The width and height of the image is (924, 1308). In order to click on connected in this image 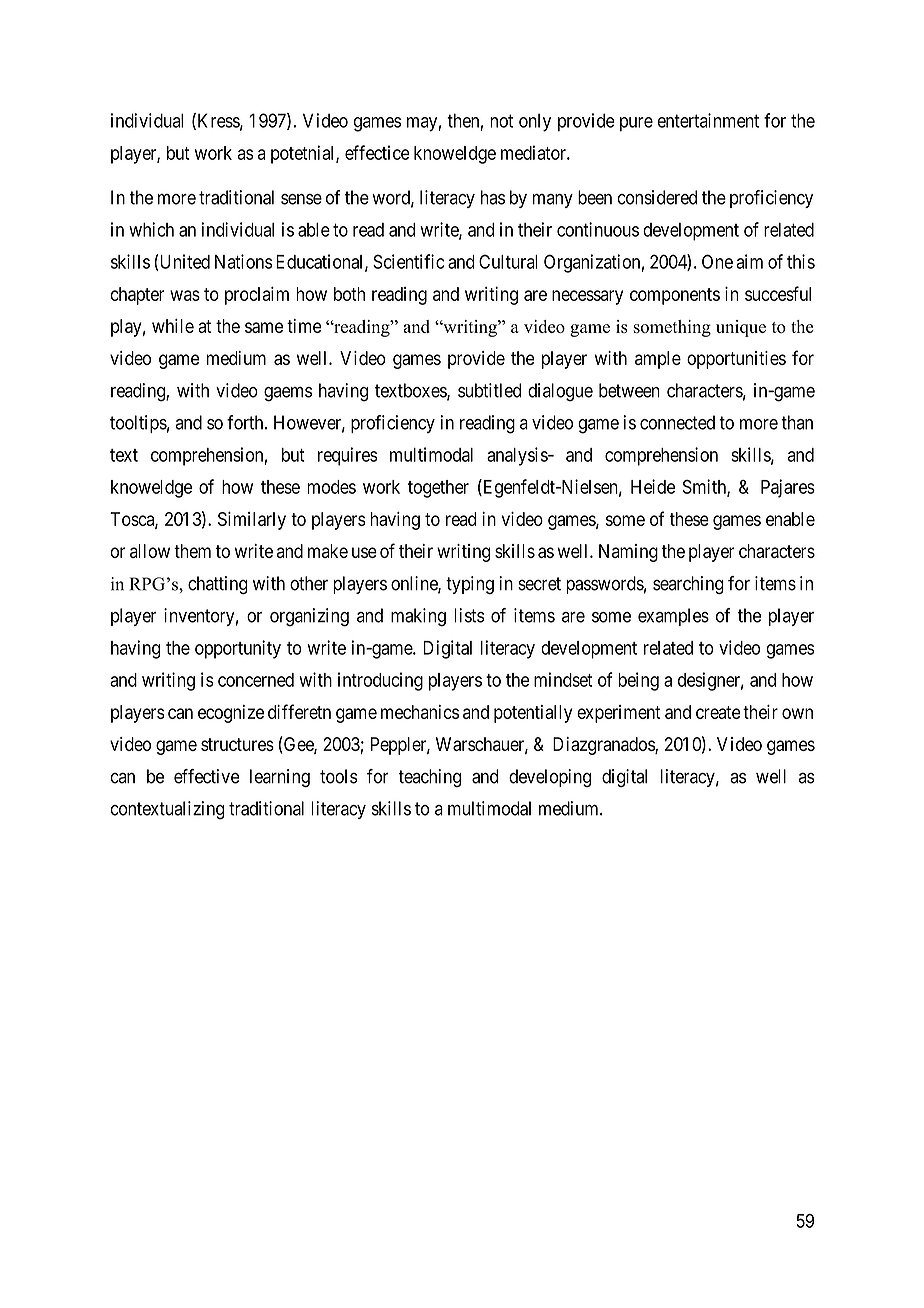, I will do `click(677, 422)`.
